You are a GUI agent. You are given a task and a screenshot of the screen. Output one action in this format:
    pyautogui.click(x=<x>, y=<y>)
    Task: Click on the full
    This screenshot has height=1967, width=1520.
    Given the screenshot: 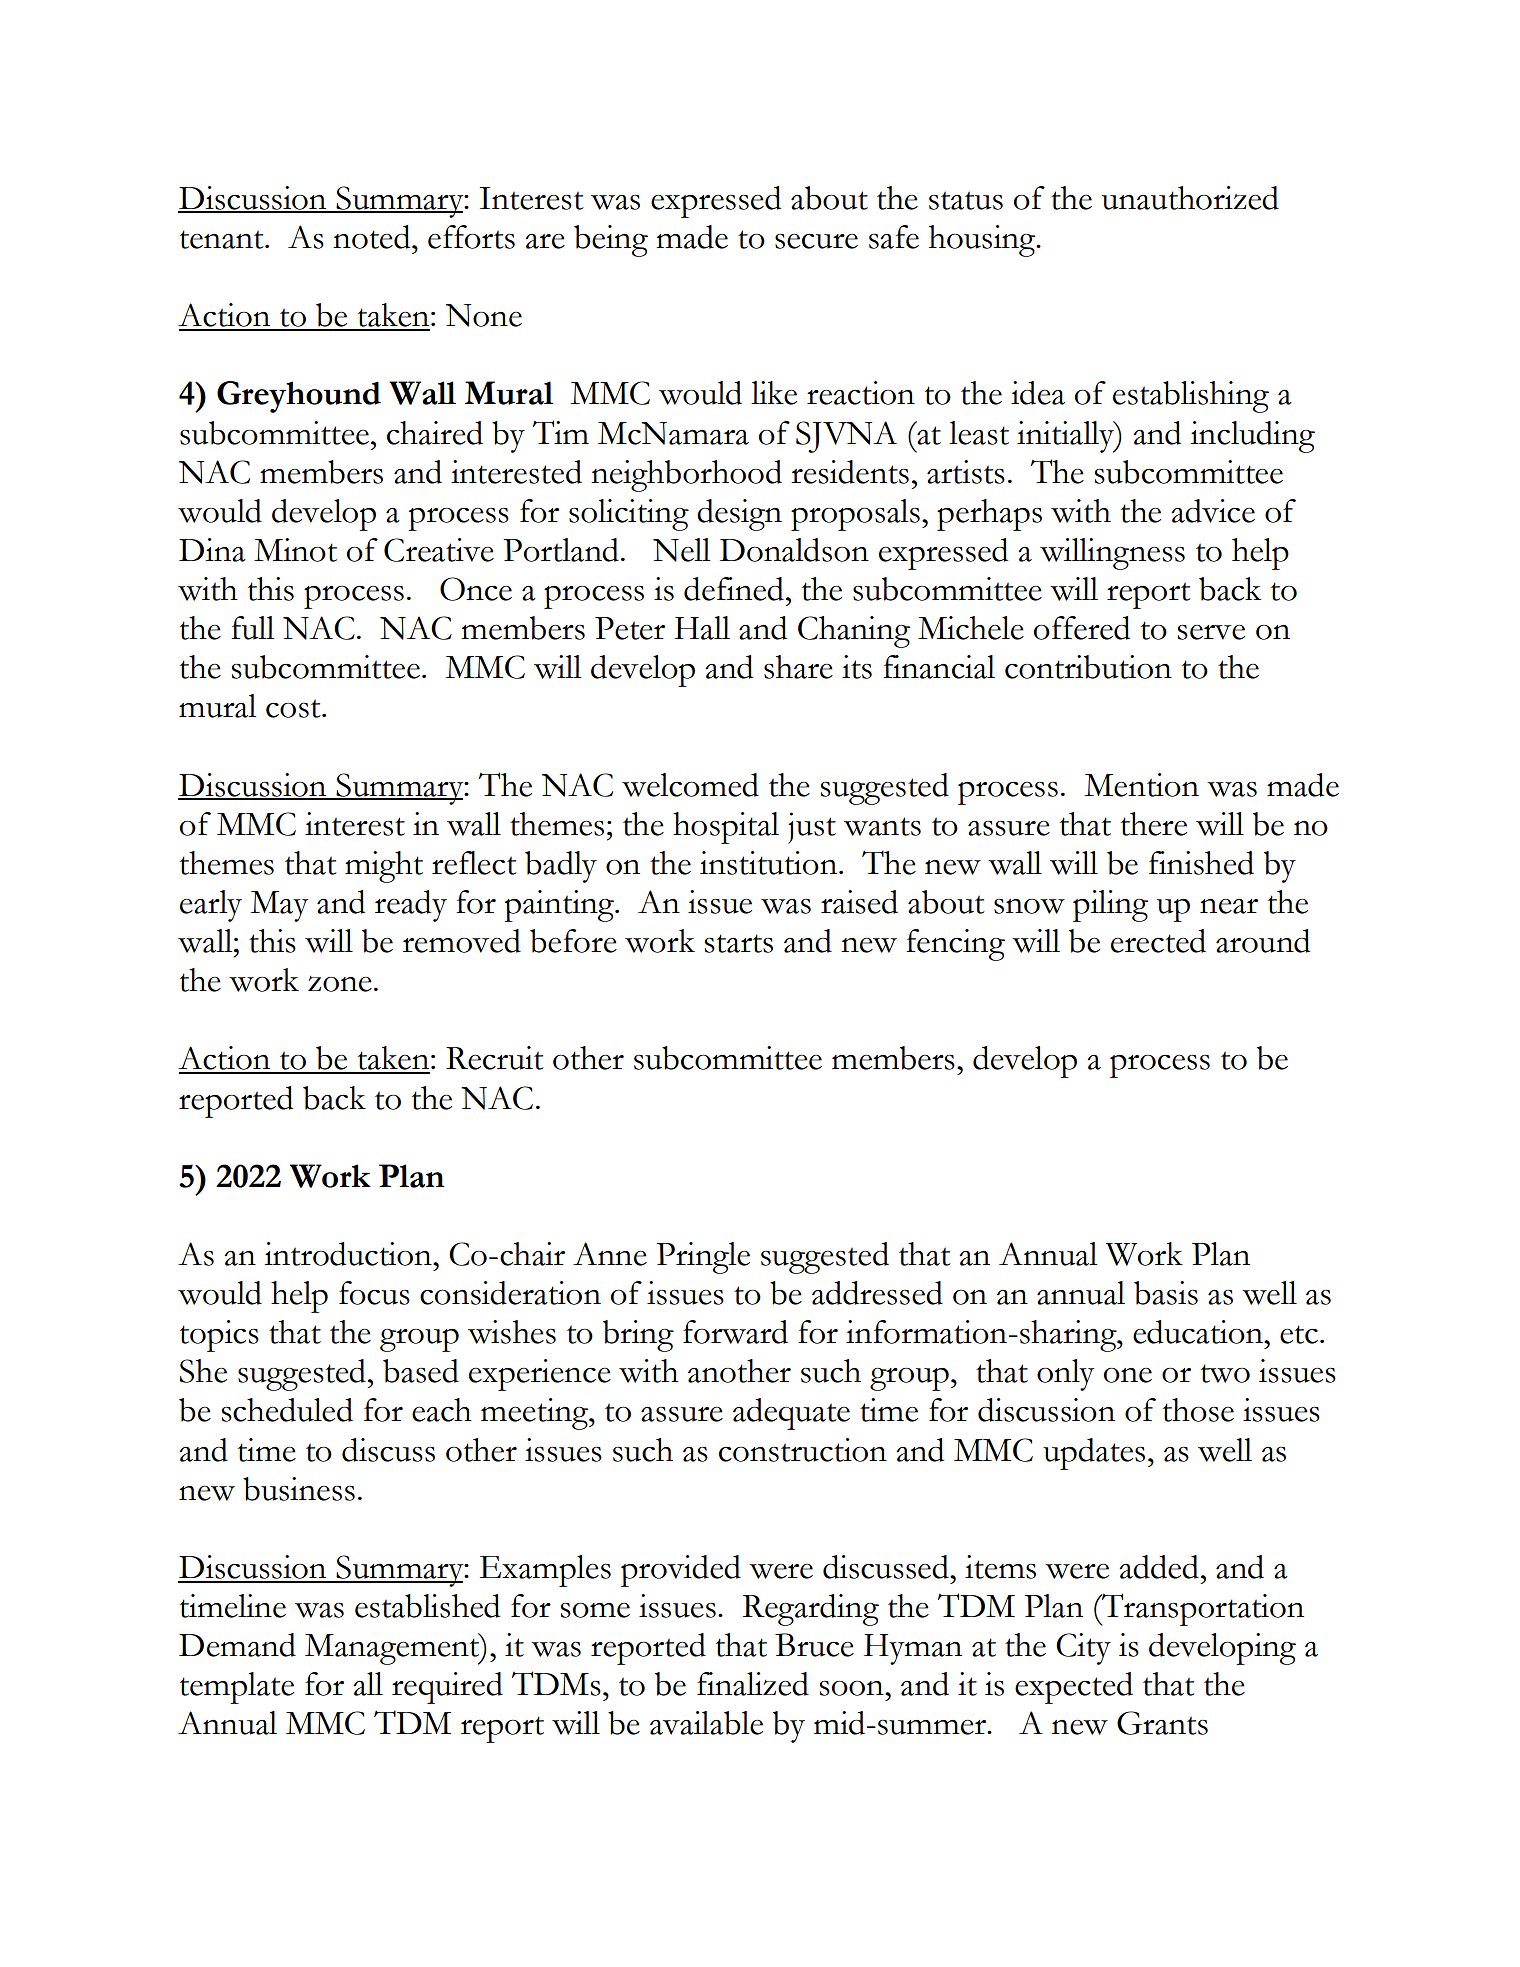 What is the action you would take?
    pyautogui.click(x=252, y=628)
